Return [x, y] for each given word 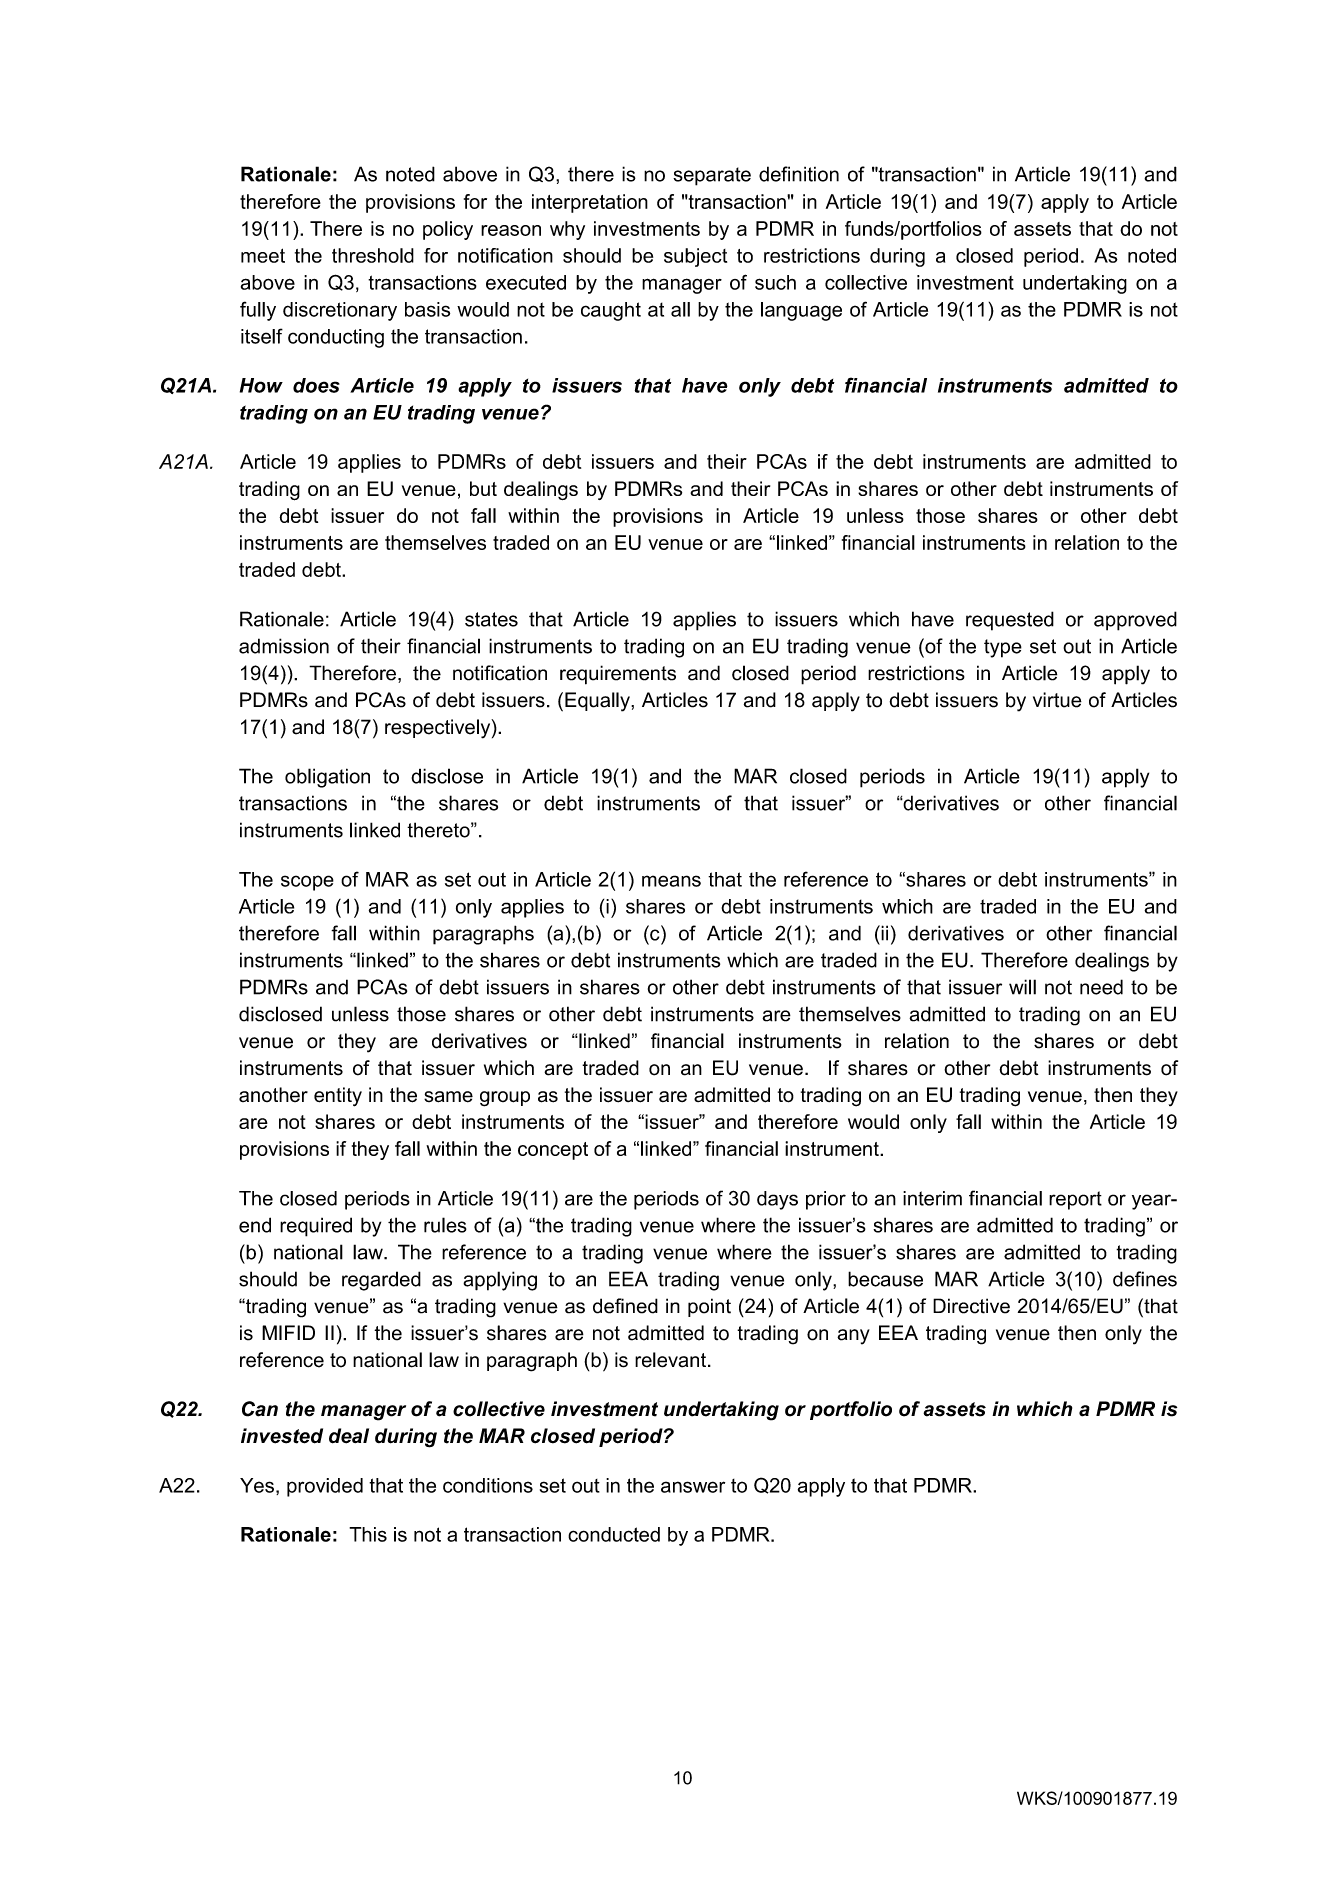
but [483, 488]
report [1075, 1200]
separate [712, 176]
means [671, 881]
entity [338, 1097]
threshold [373, 255]
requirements [618, 675]
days [777, 1200]
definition [799, 174]
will [1022, 987]
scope [307, 883]
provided [325, 1487]
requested [1010, 621]
